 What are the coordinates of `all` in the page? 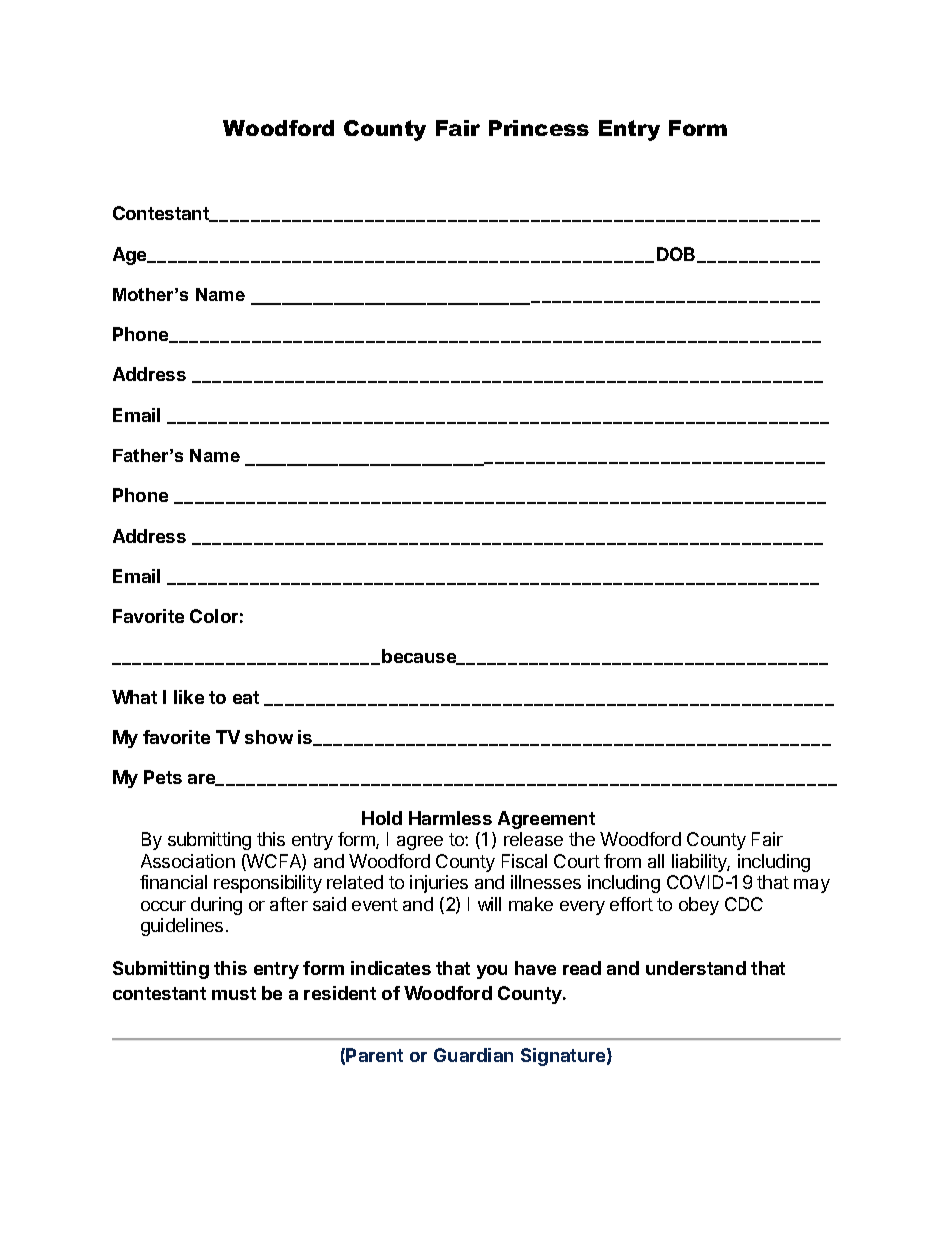 It's located at (656, 861).
